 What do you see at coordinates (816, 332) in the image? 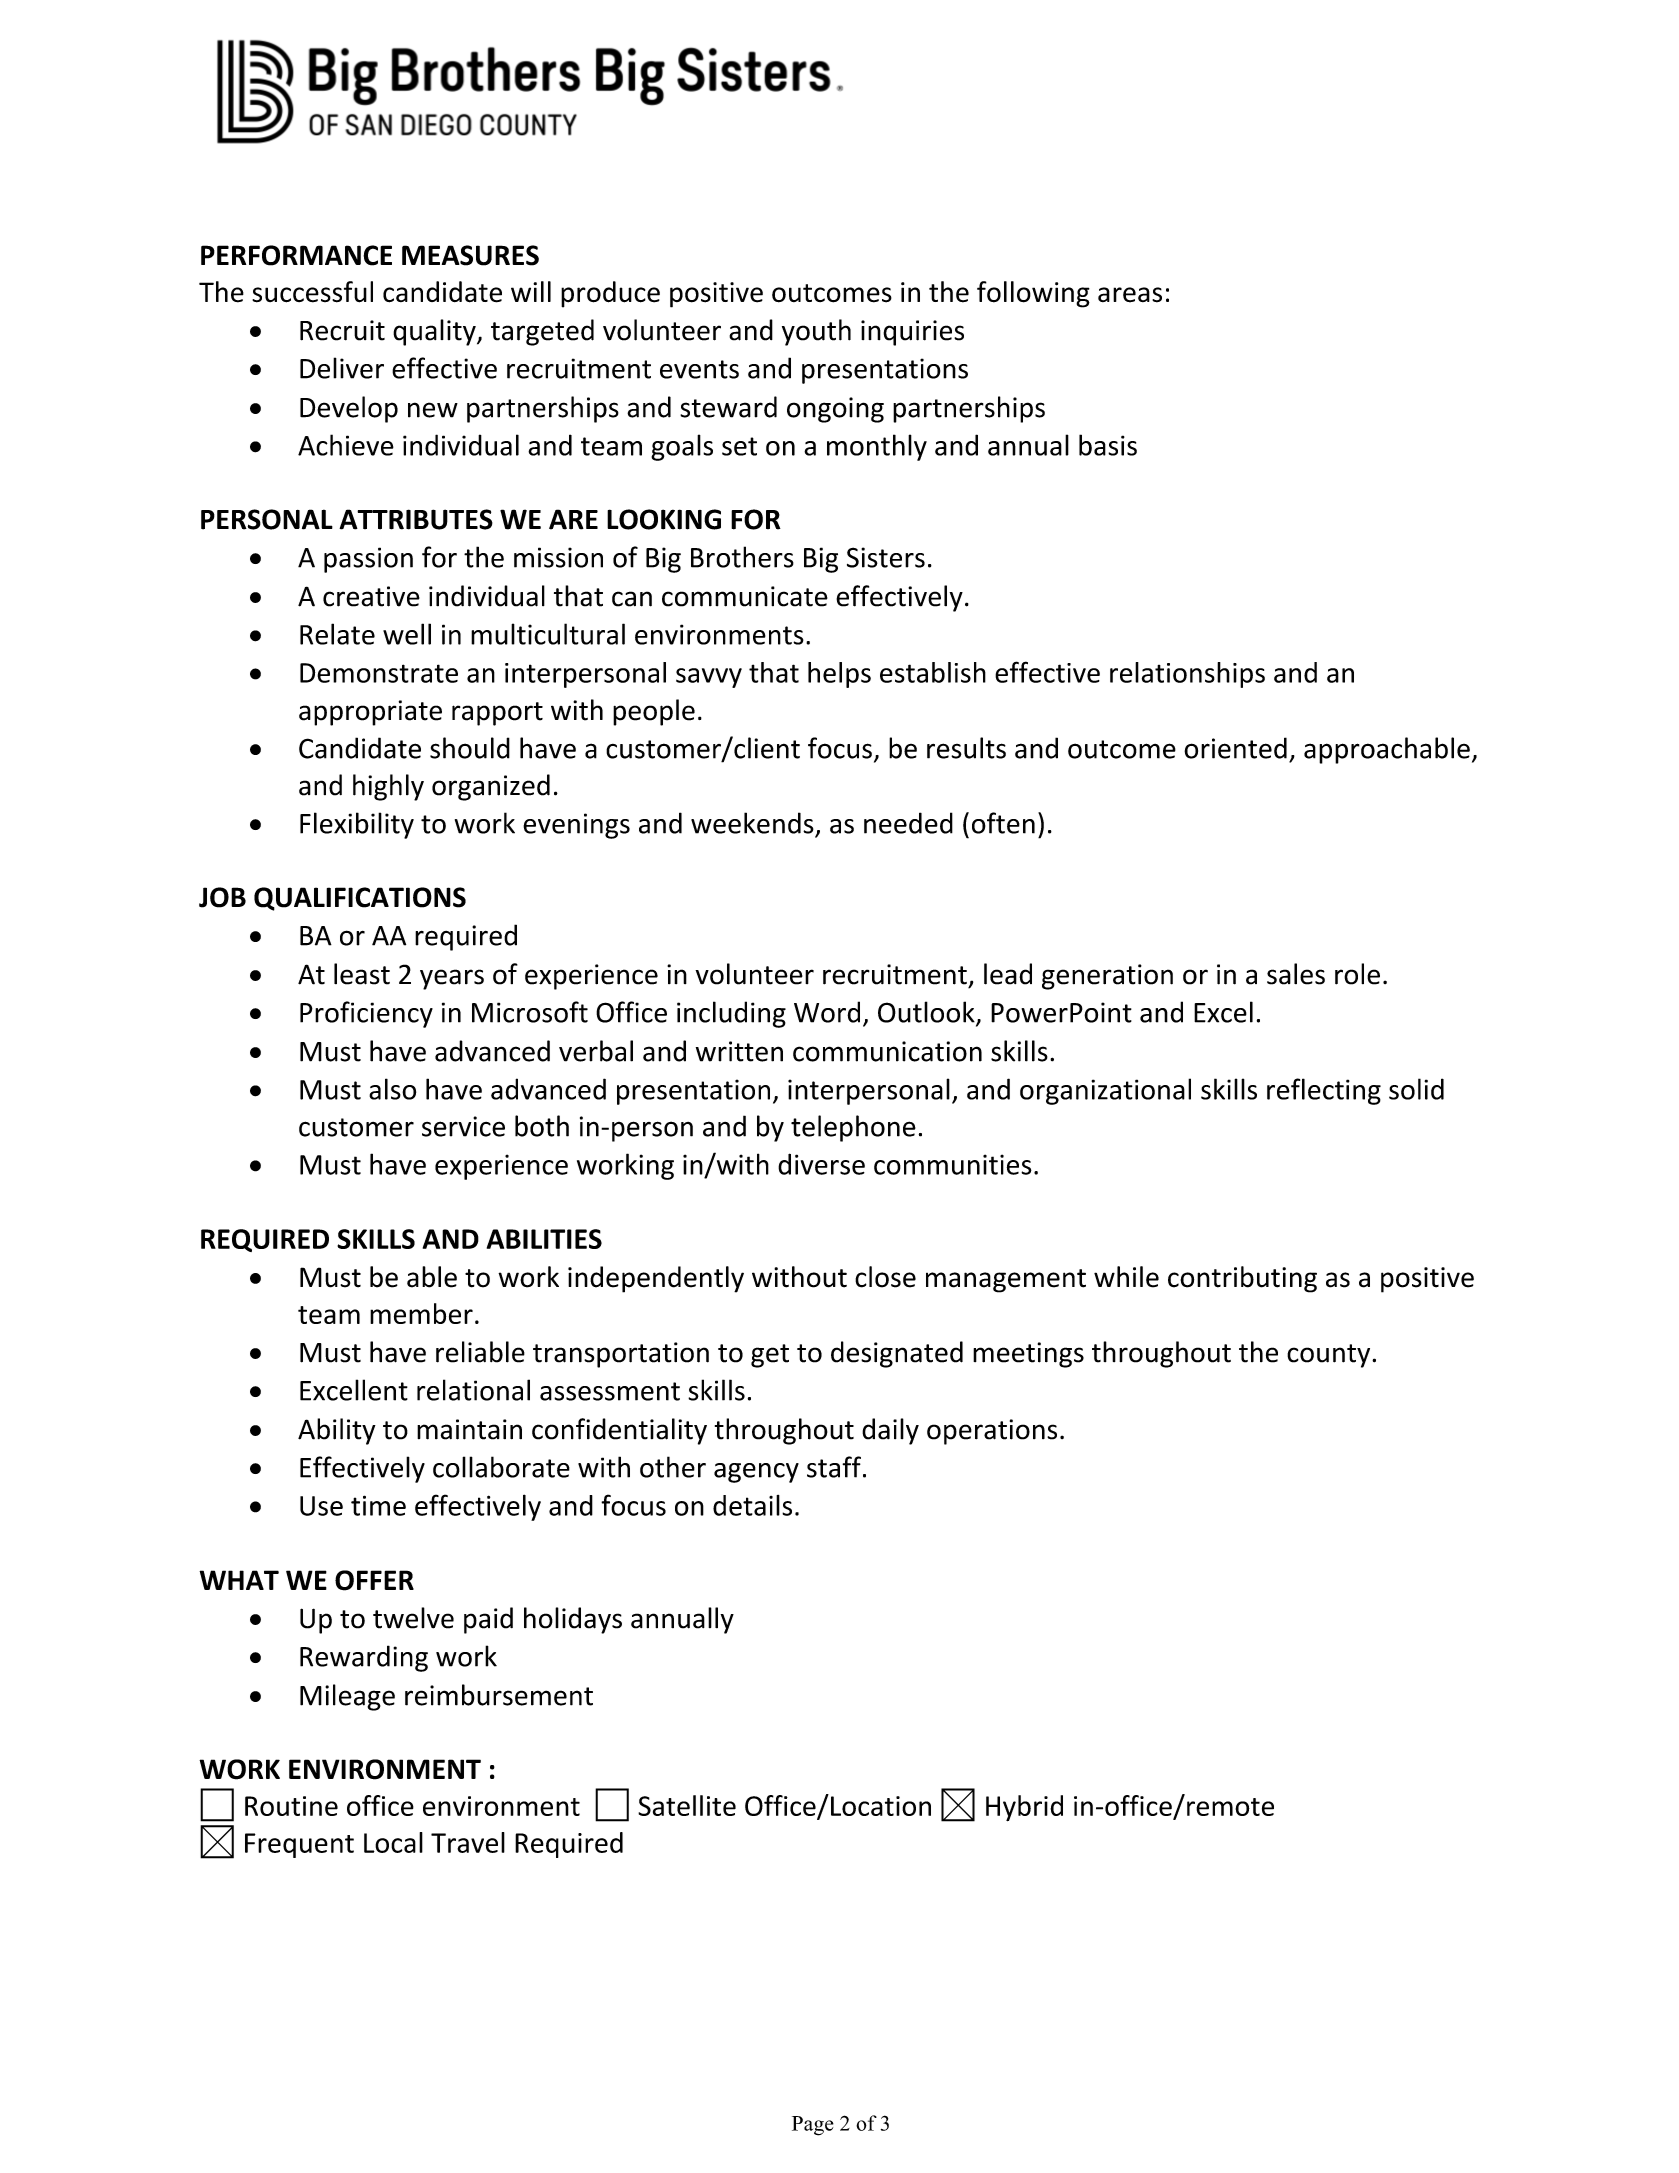
I see `youth` at bounding box center [816, 332].
